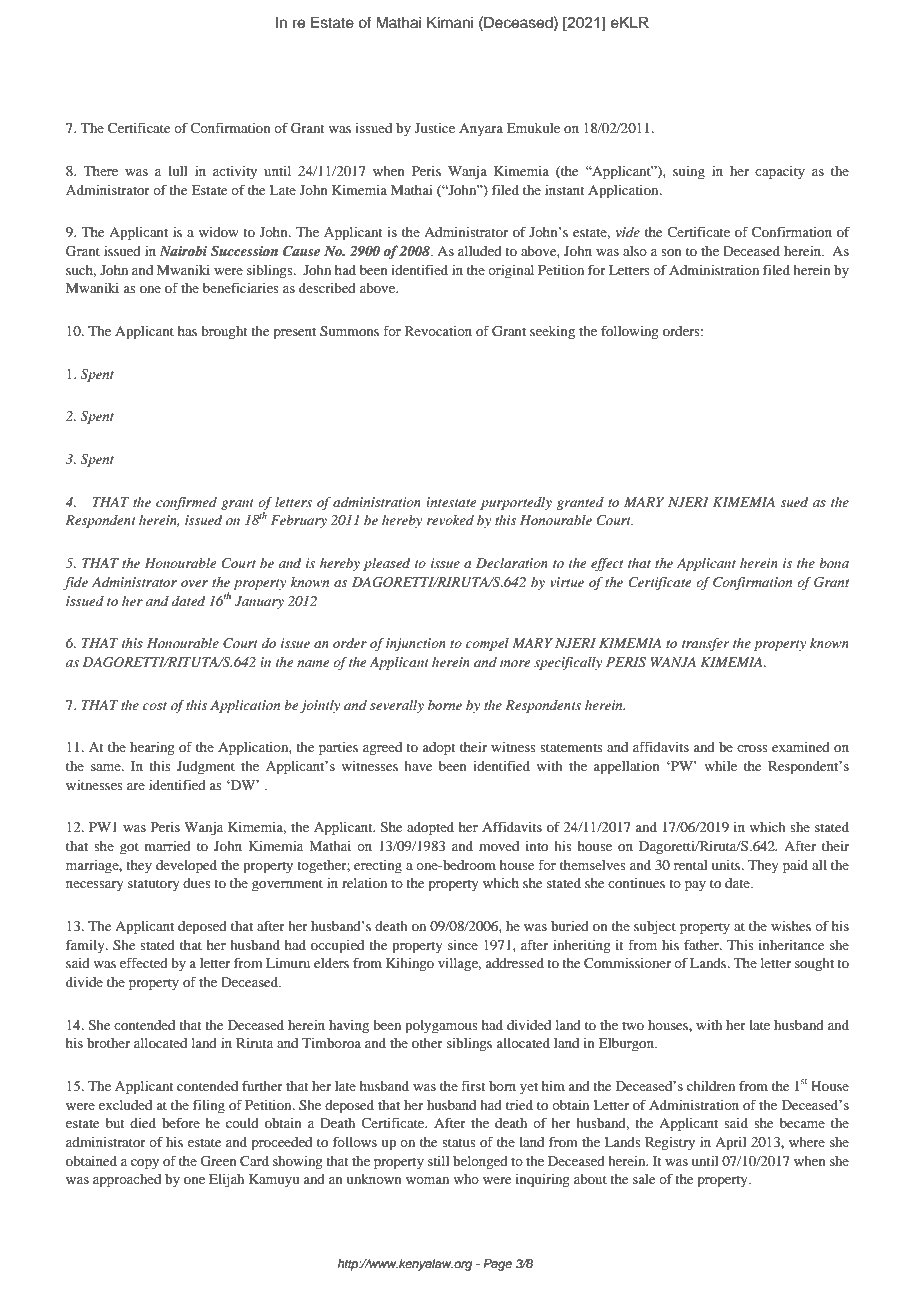  Describe the element at coordinates (177, 171) in the screenshot. I see `lull` at that location.
